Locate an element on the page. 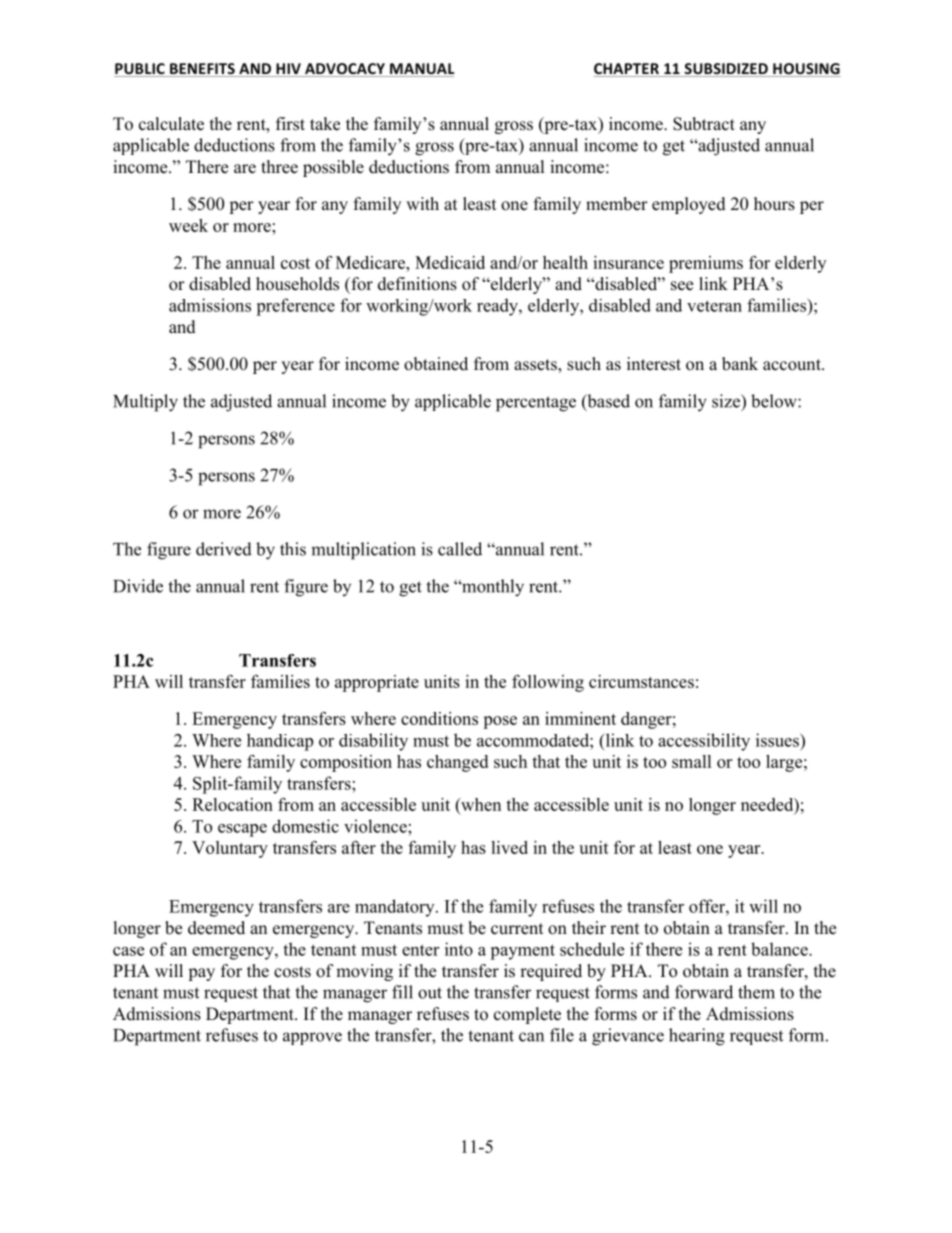 The image size is (952, 1233). SUBSIDIZED is located at coordinates (726, 70).
